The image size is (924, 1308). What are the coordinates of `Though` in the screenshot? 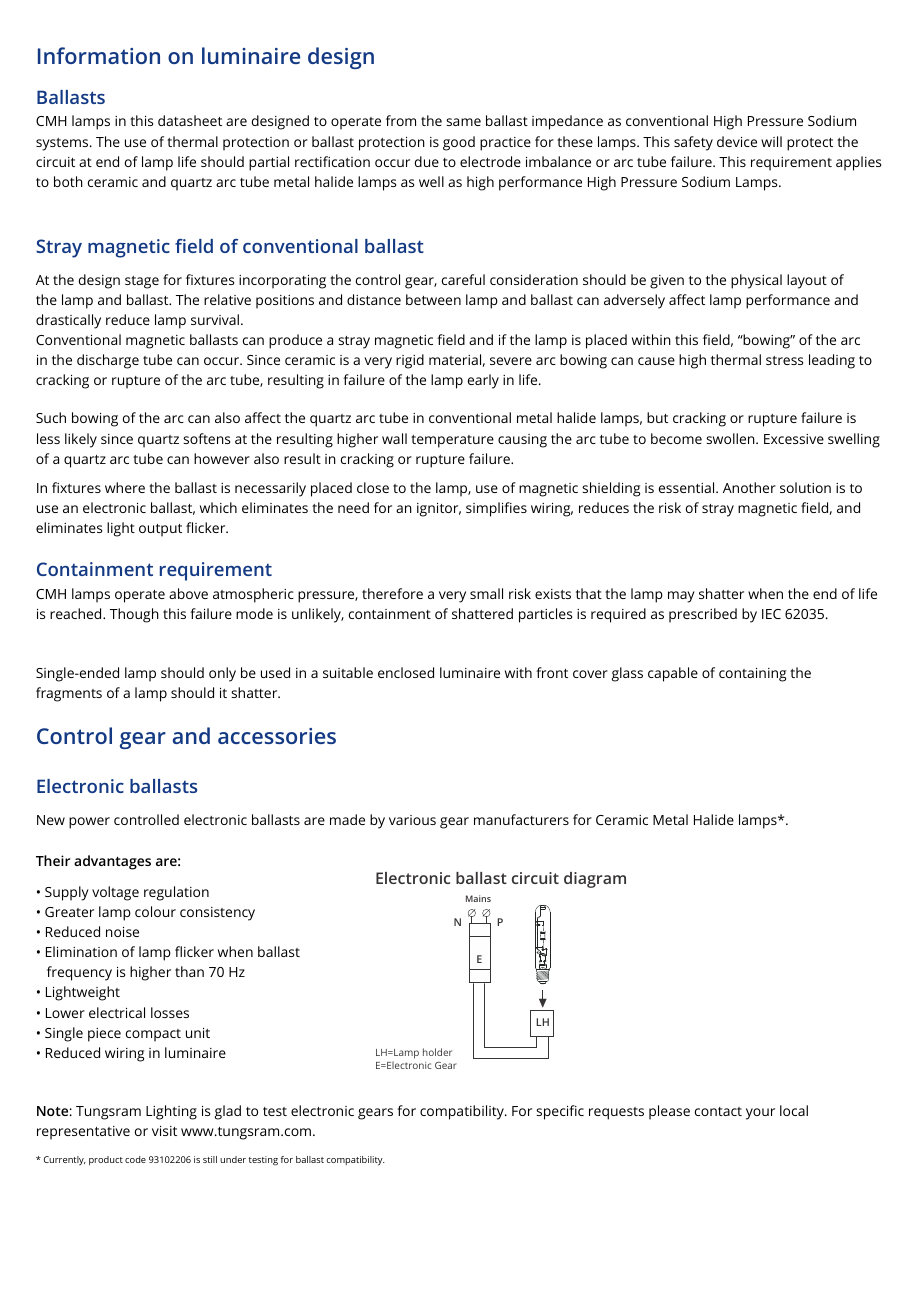 It's located at (134, 615).
